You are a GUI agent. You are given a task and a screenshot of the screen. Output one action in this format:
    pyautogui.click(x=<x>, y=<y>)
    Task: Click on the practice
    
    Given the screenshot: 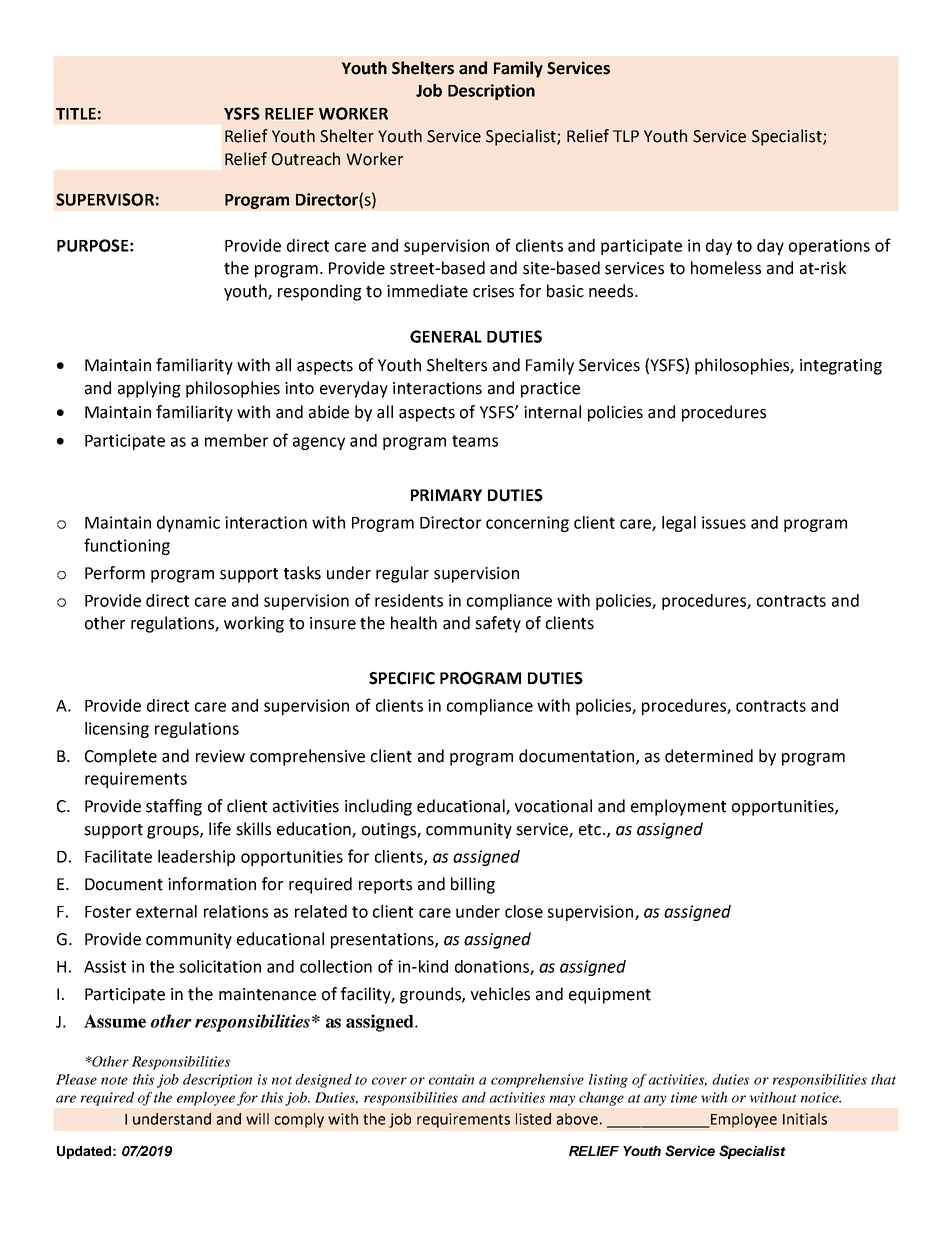 What is the action you would take?
    pyautogui.click(x=550, y=390)
